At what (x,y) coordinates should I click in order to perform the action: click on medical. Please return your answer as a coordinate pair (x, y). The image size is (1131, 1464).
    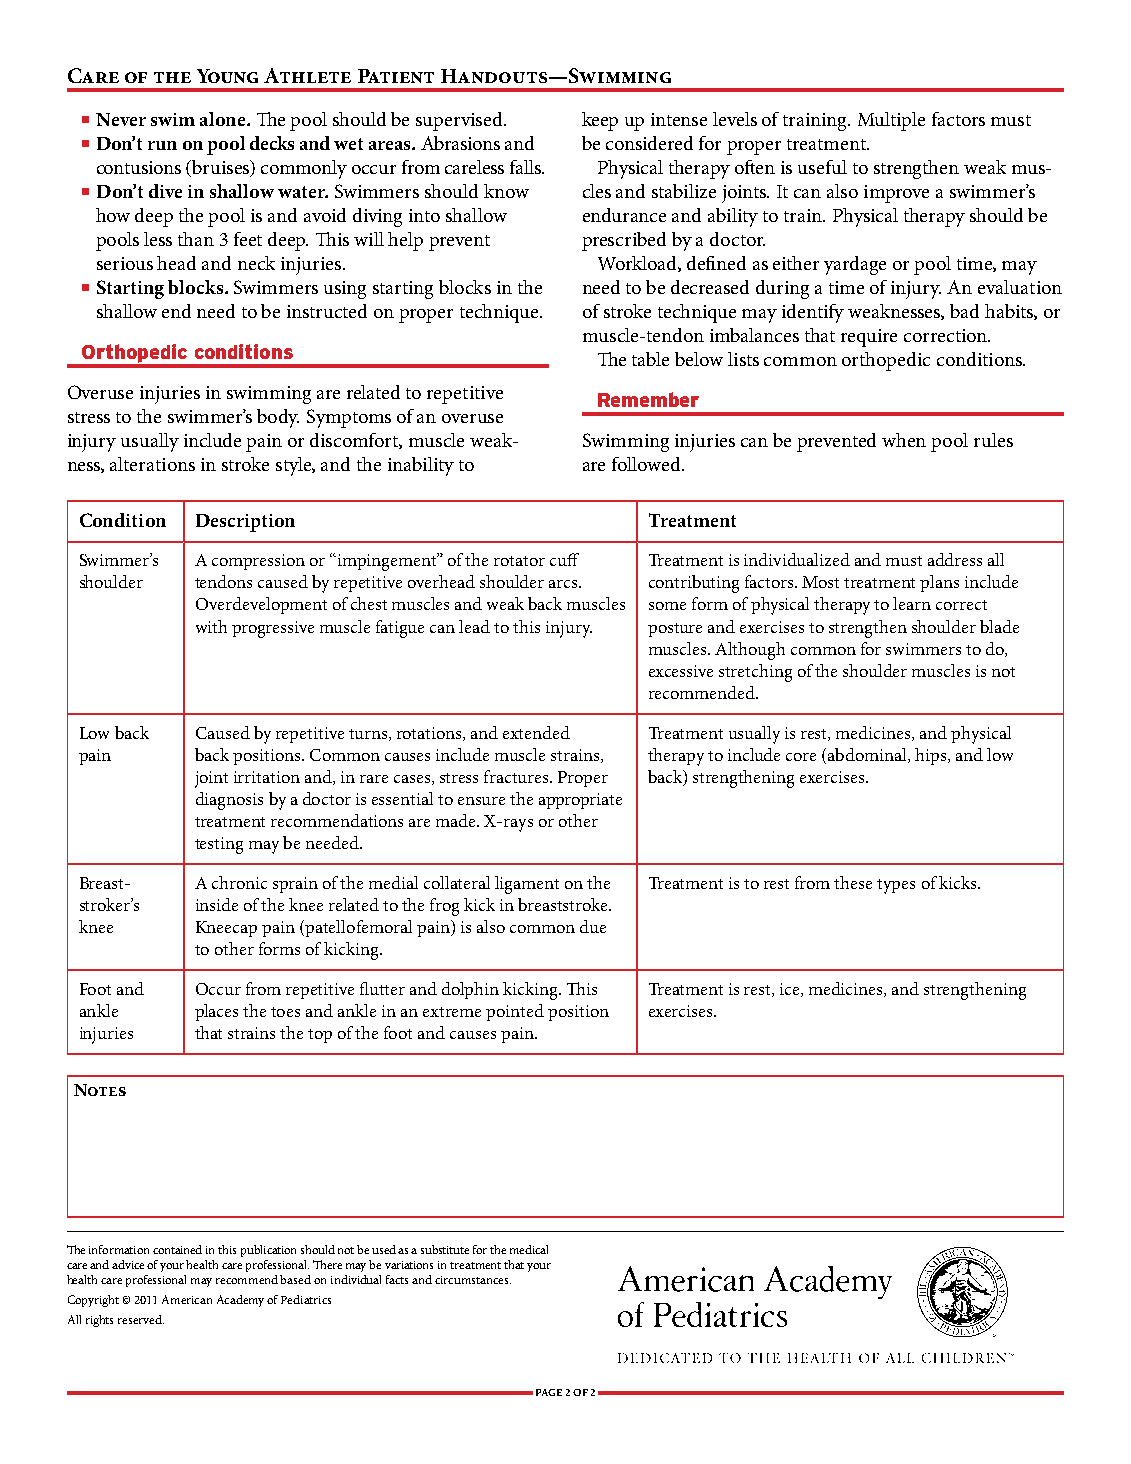
    Looking at the image, I should click on (529, 1249).
